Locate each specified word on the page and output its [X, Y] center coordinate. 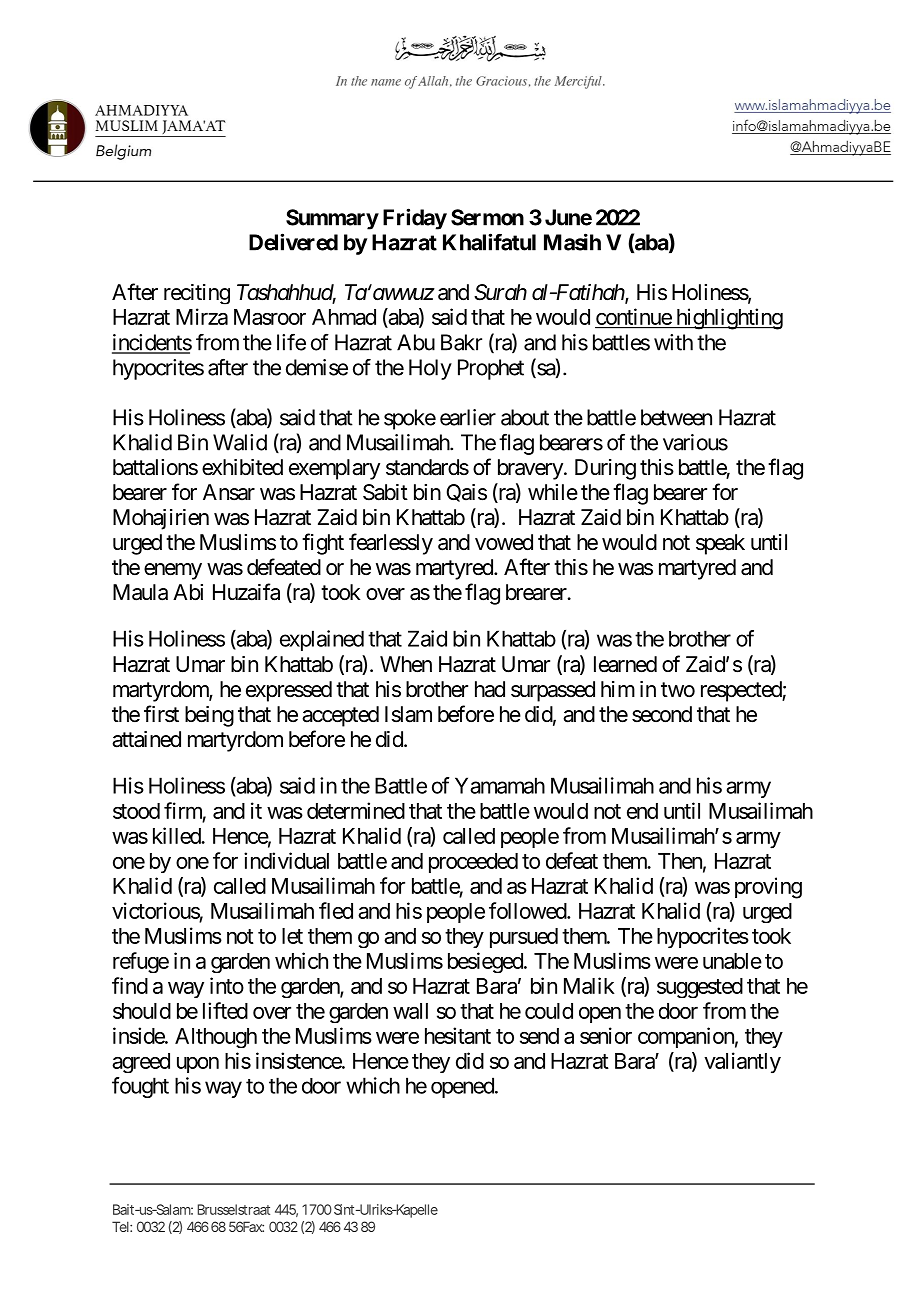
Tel [120, 1226]
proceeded [473, 863]
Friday [415, 219]
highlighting [728, 319]
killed [177, 835]
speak [720, 544]
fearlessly [391, 544]
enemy [173, 571]
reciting [197, 294]
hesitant [458, 1035]
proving [768, 888]
